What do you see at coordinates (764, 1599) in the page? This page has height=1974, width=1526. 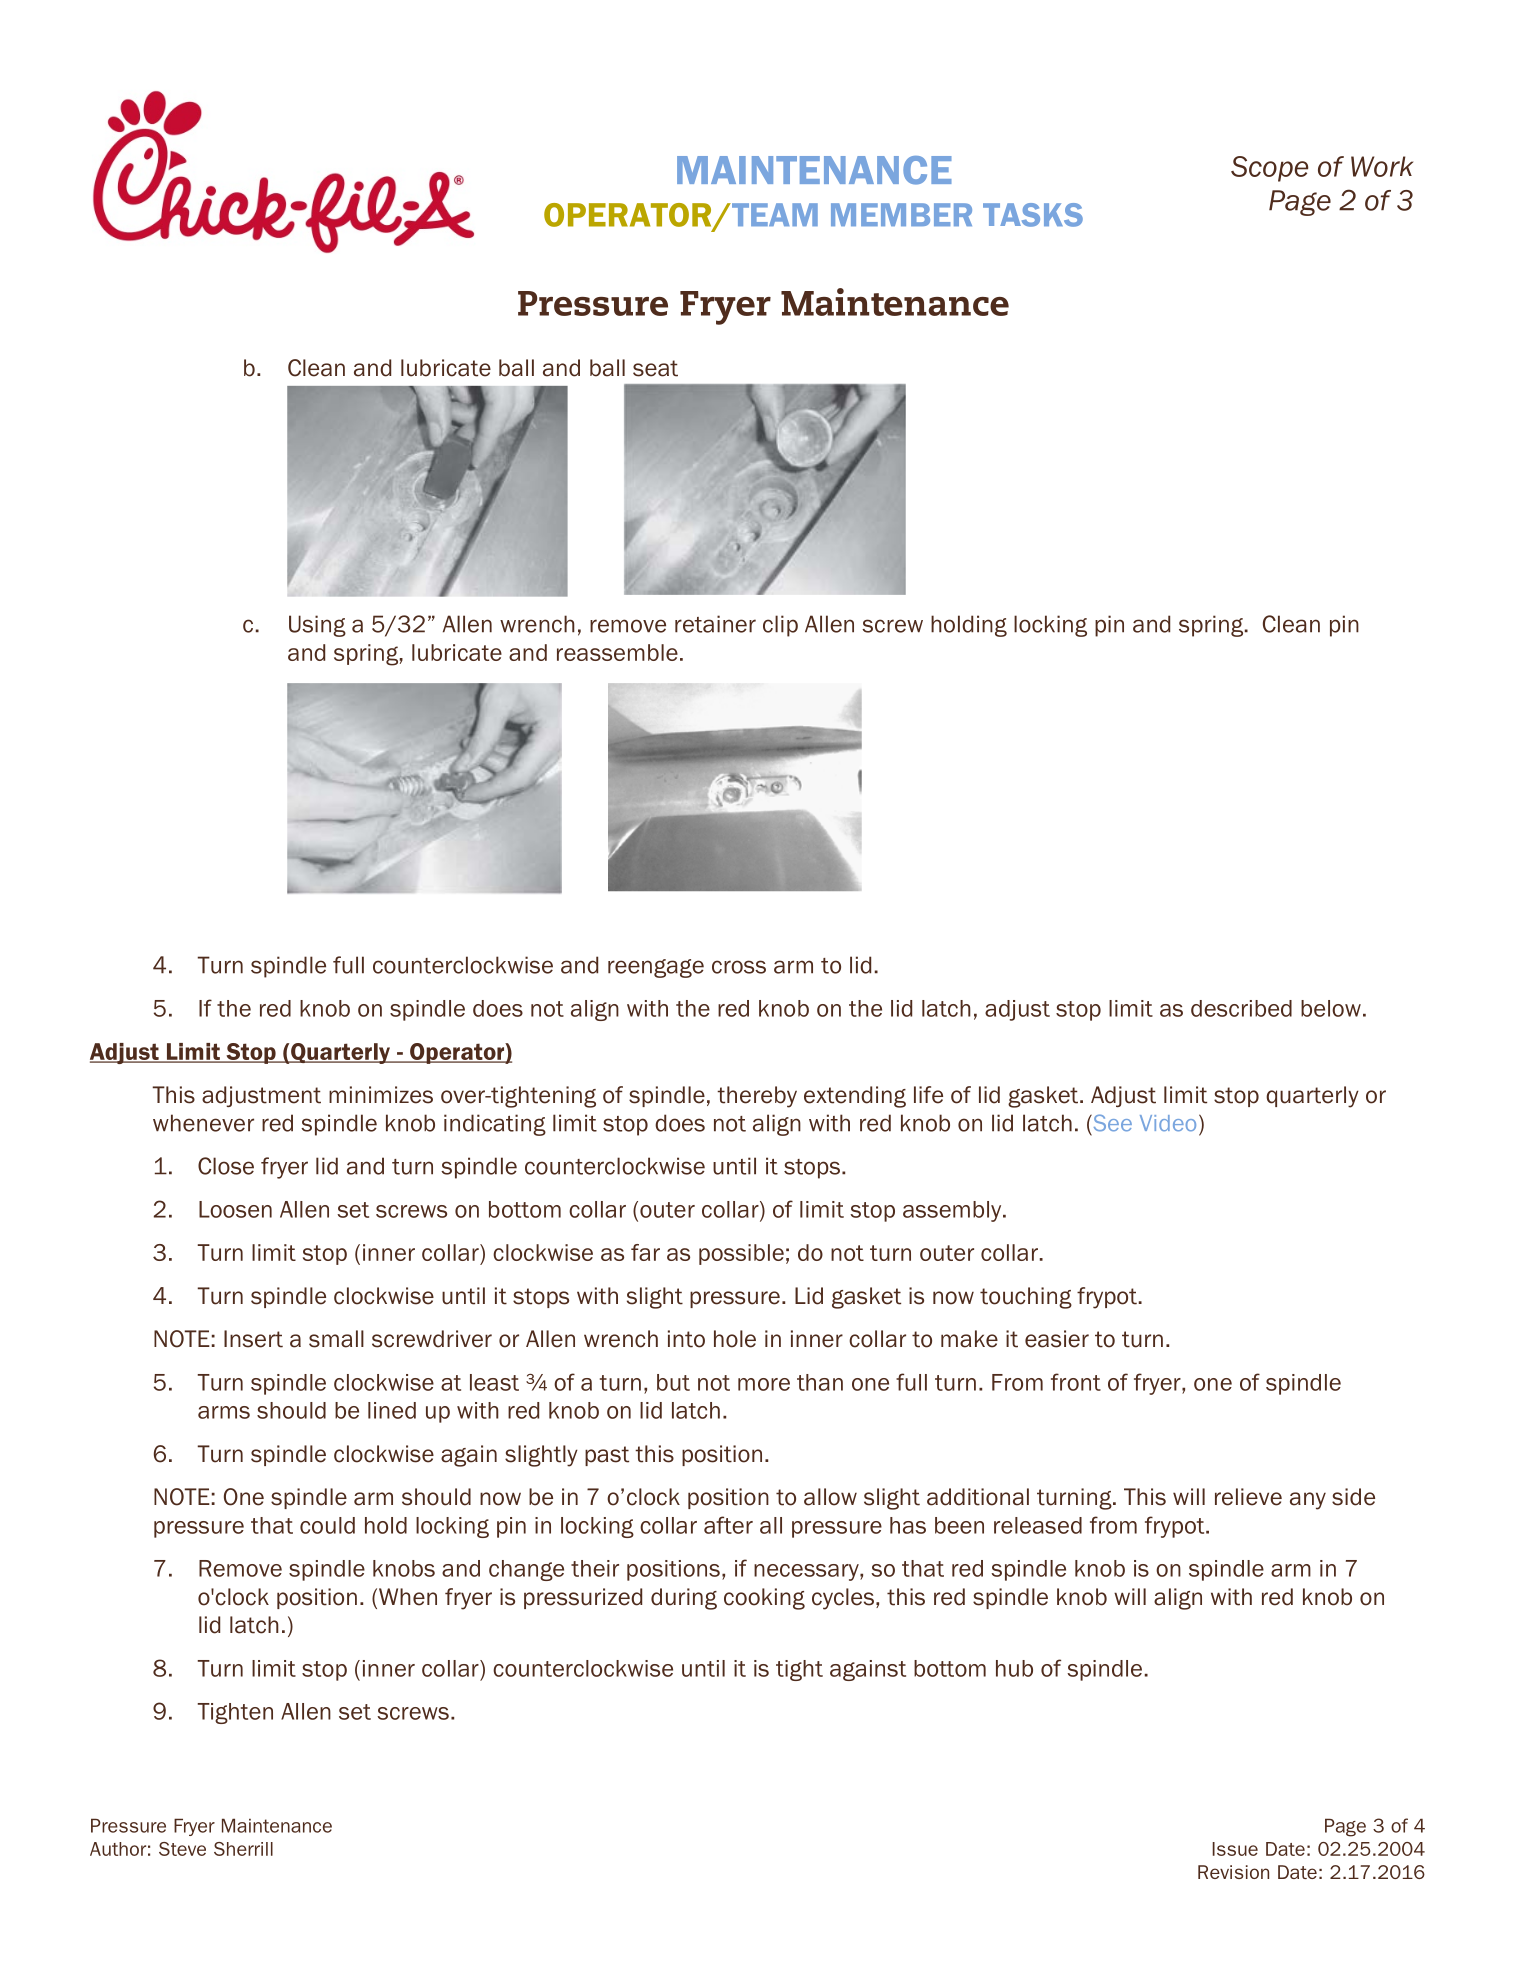 I see `cooking` at bounding box center [764, 1599].
